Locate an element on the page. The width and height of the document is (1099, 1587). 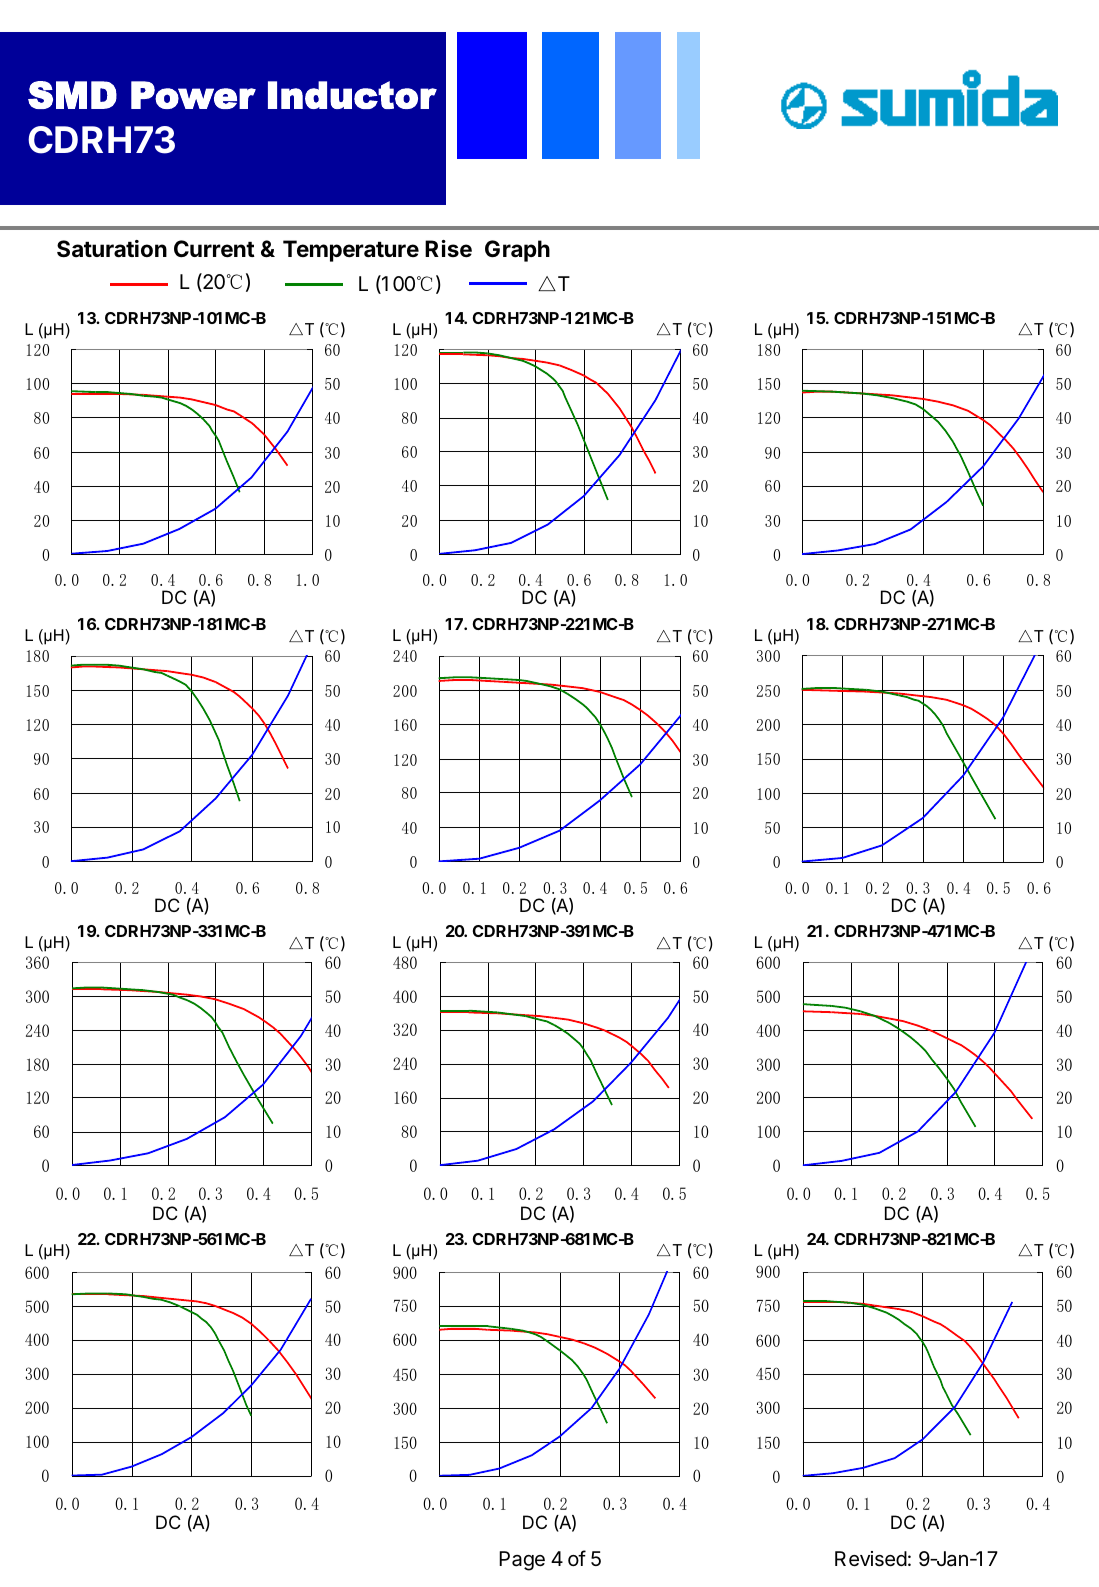
Rise is located at coordinates (448, 249).
